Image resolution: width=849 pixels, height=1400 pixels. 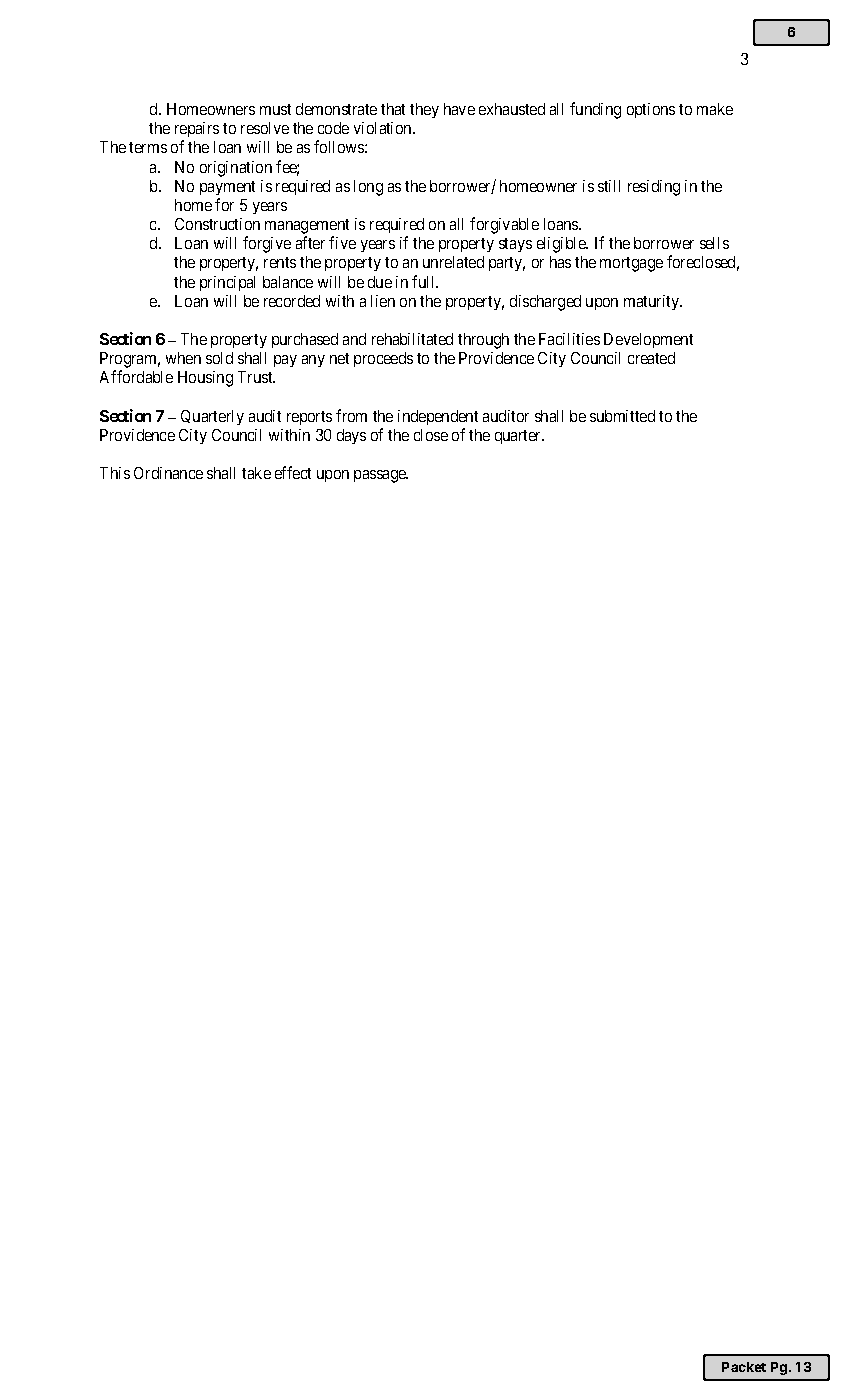 What do you see at coordinates (744, 1367) in the document?
I see `Packet` at bounding box center [744, 1367].
